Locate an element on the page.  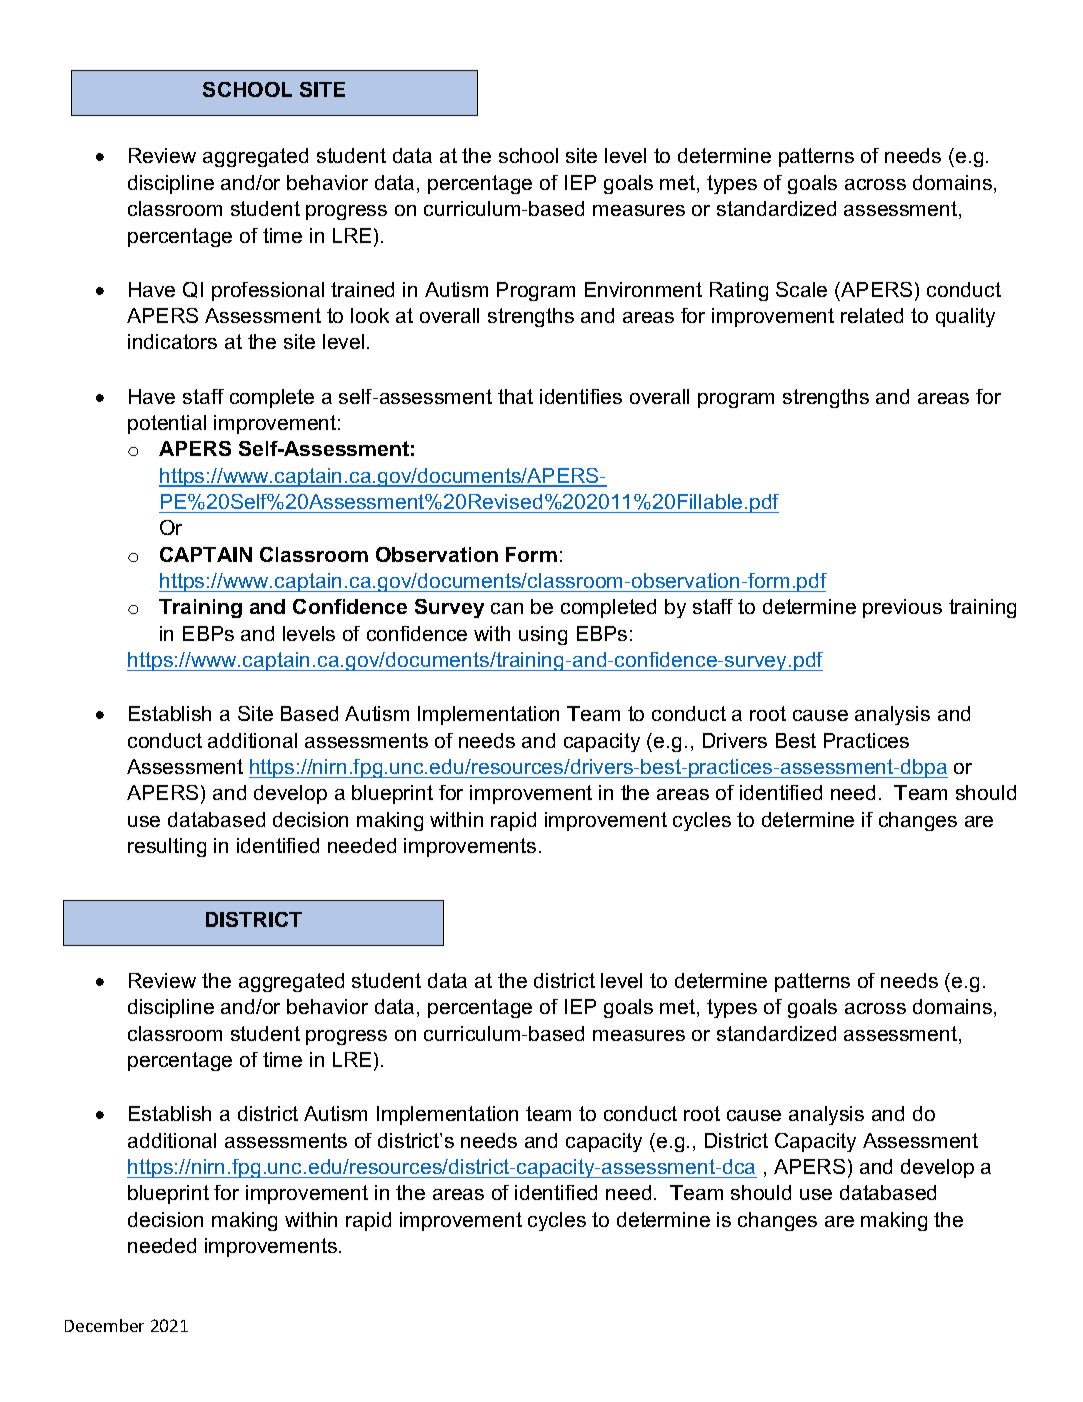
December is located at coordinates (104, 1325).
